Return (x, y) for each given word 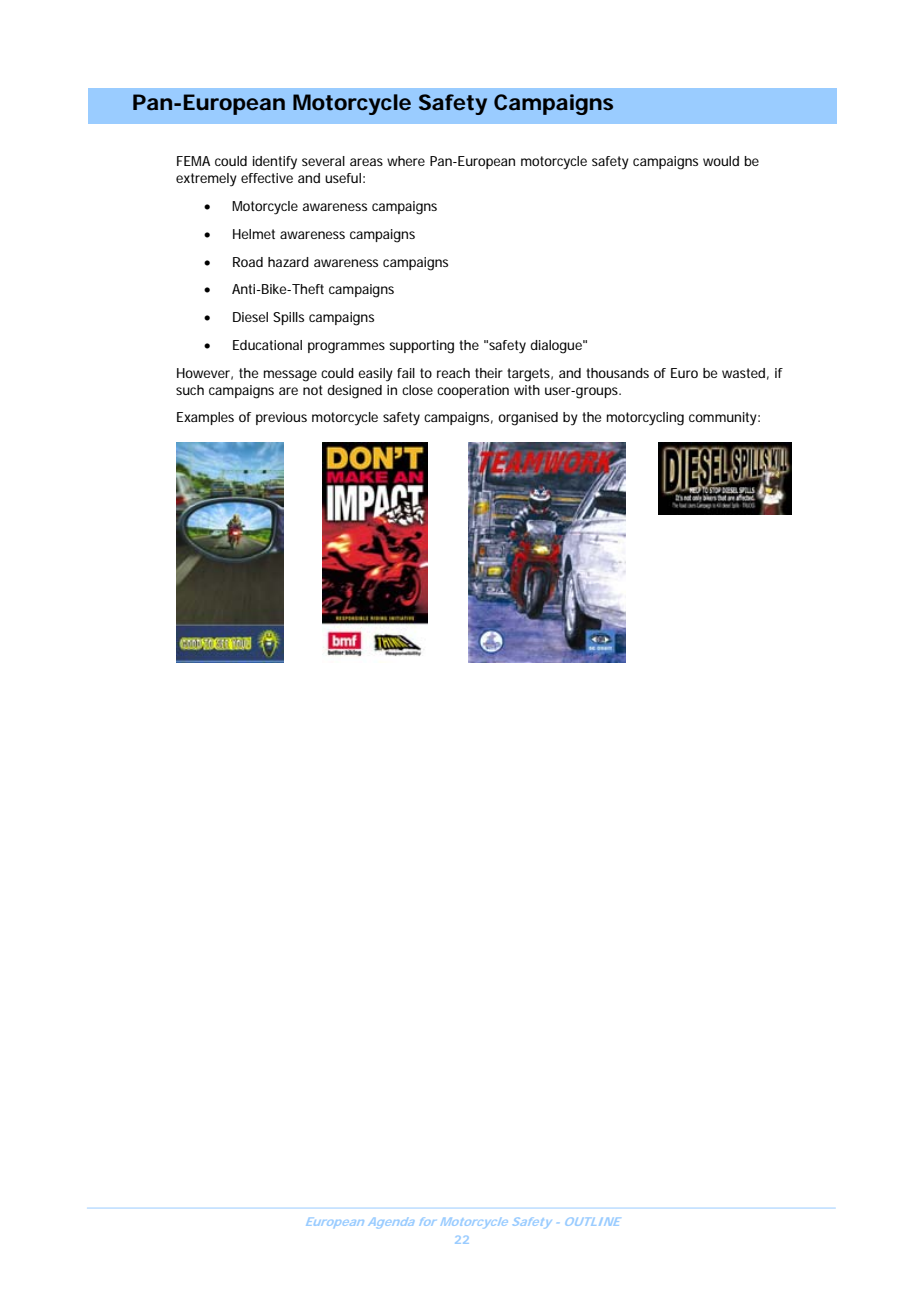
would (721, 161)
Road (248, 262)
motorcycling (645, 419)
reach (453, 373)
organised (528, 419)
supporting (421, 347)
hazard (288, 262)
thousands (617, 373)
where (406, 161)
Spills (288, 318)
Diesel (250, 317)
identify (275, 163)
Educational (267, 345)
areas (366, 162)
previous (281, 418)
